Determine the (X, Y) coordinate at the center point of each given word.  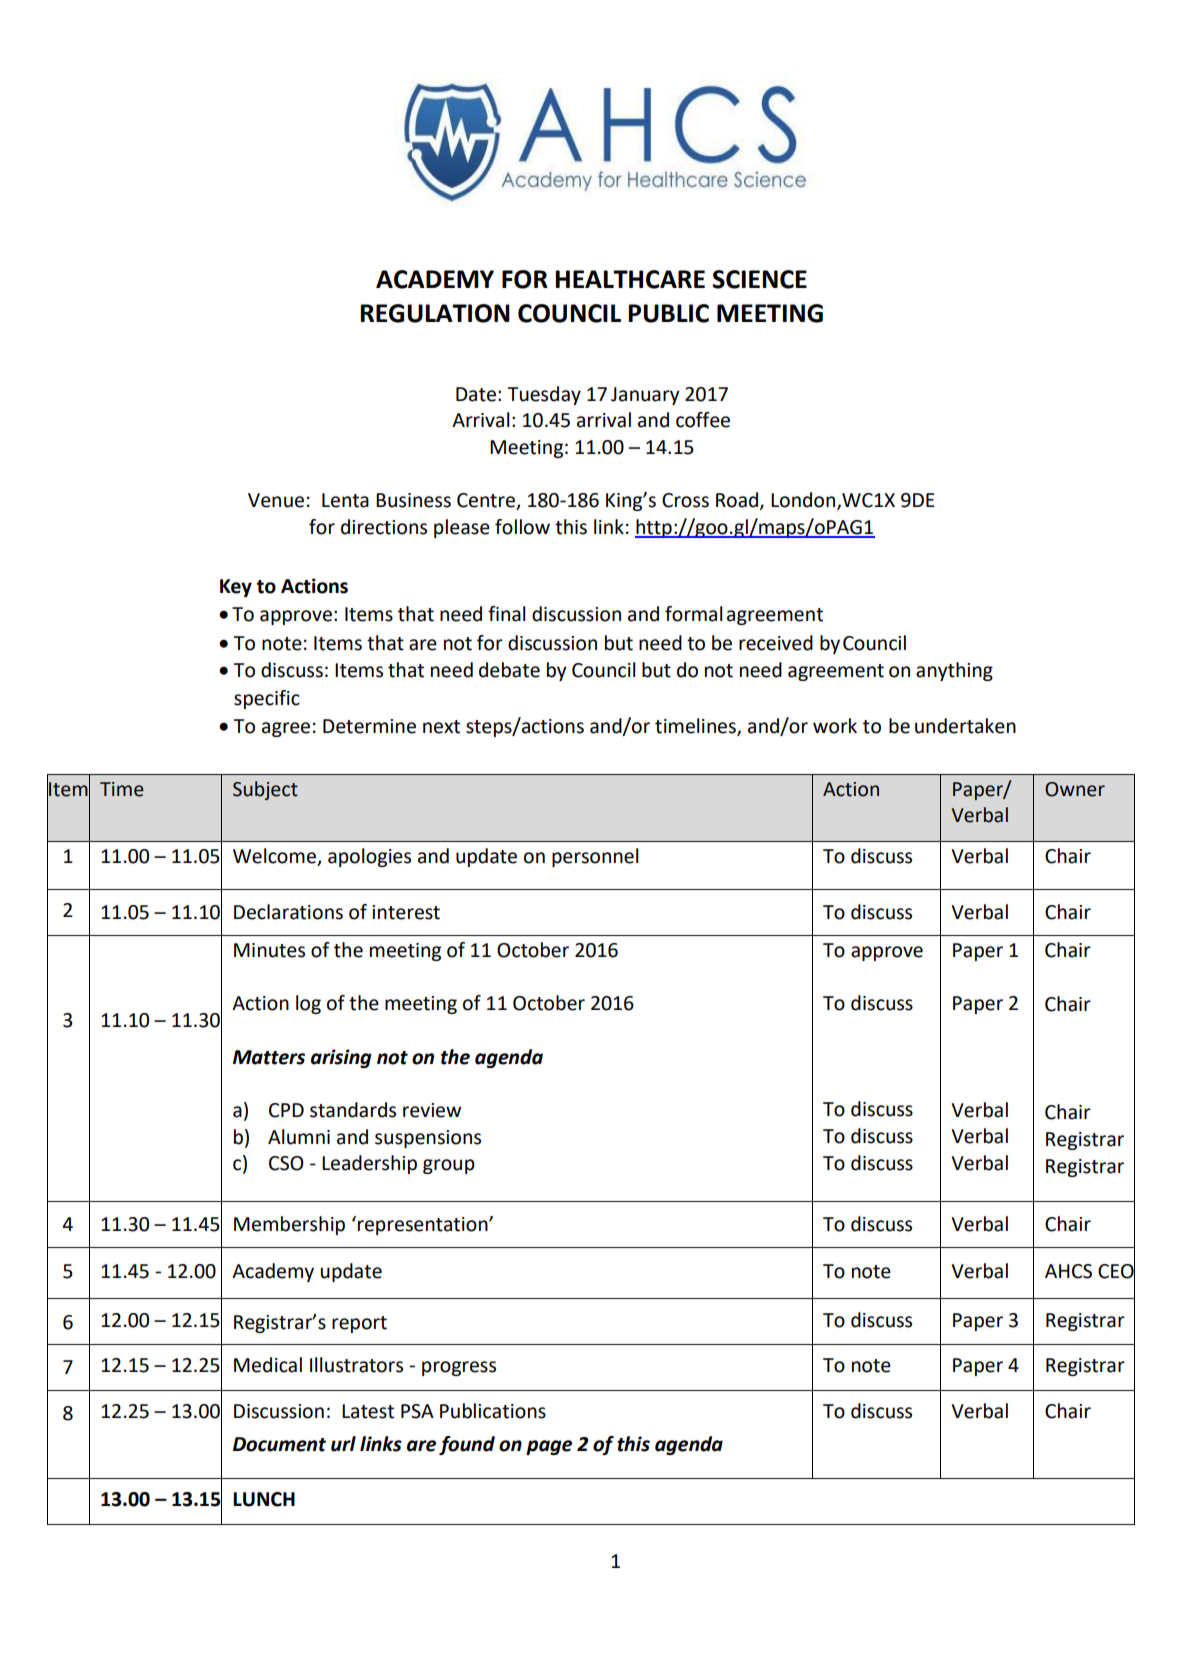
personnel (595, 857)
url (343, 1444)
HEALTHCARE (630, 279)
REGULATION (435, 313)
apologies (369, 857)
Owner (1075, 789)
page (549, 1447)
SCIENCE (759, 279)
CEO (1116, 1270)
